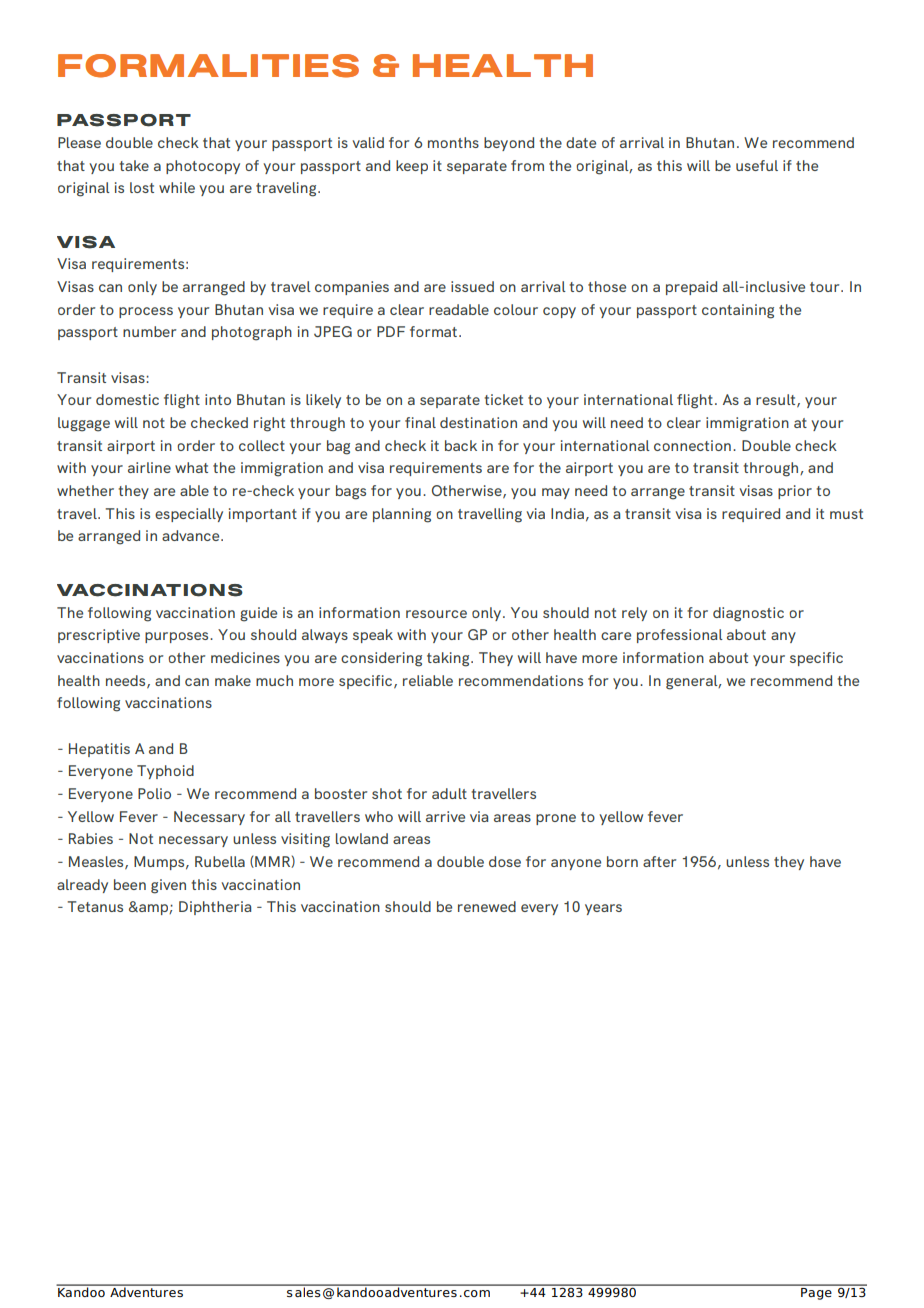 The height and width of the image is (1308, 924). What do you see at coordinates (154, 793) in the image?
I see `Polio` at bounding box center [154, 793].
